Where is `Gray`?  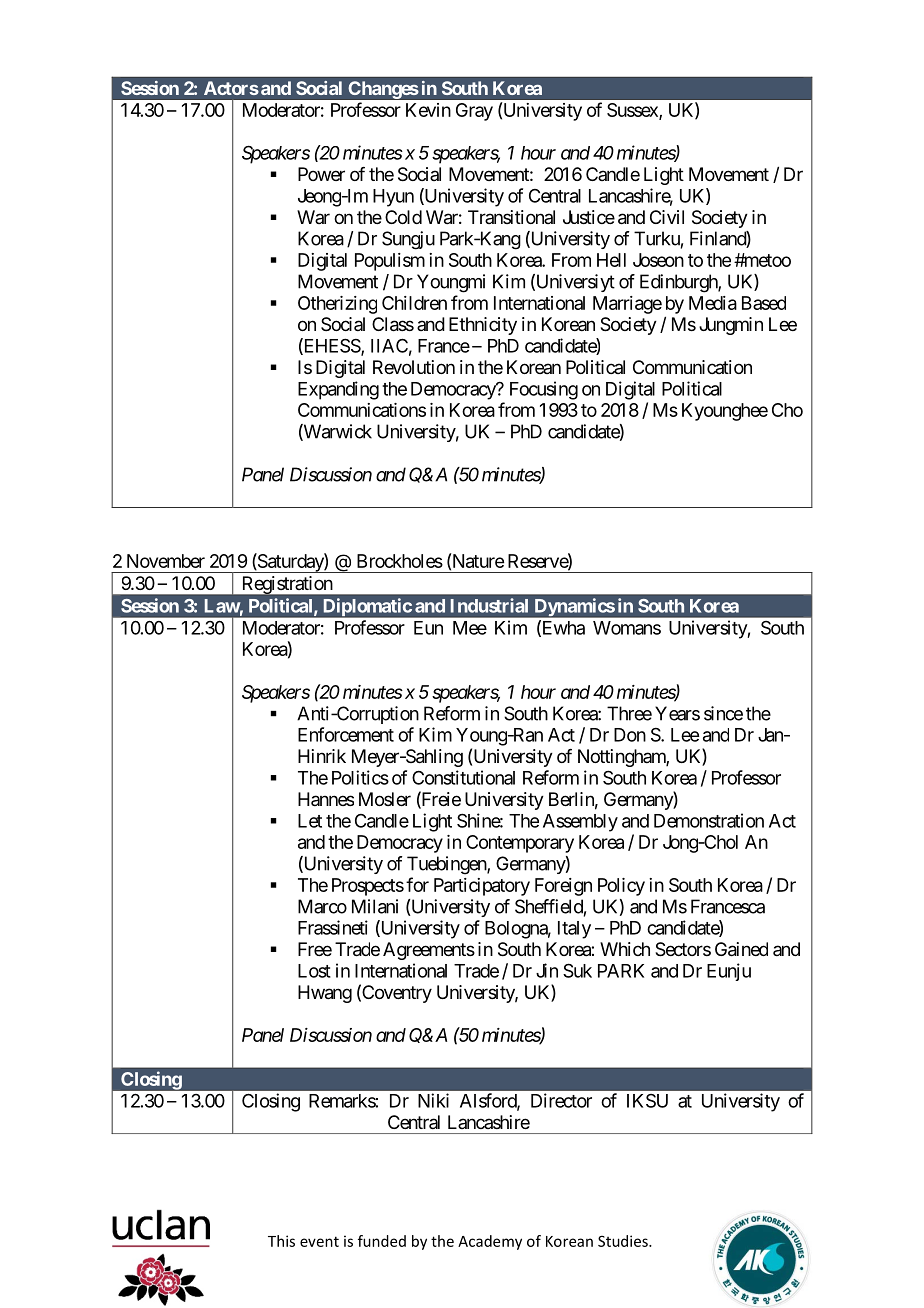 Gray is located at coordinates (474, 112).
